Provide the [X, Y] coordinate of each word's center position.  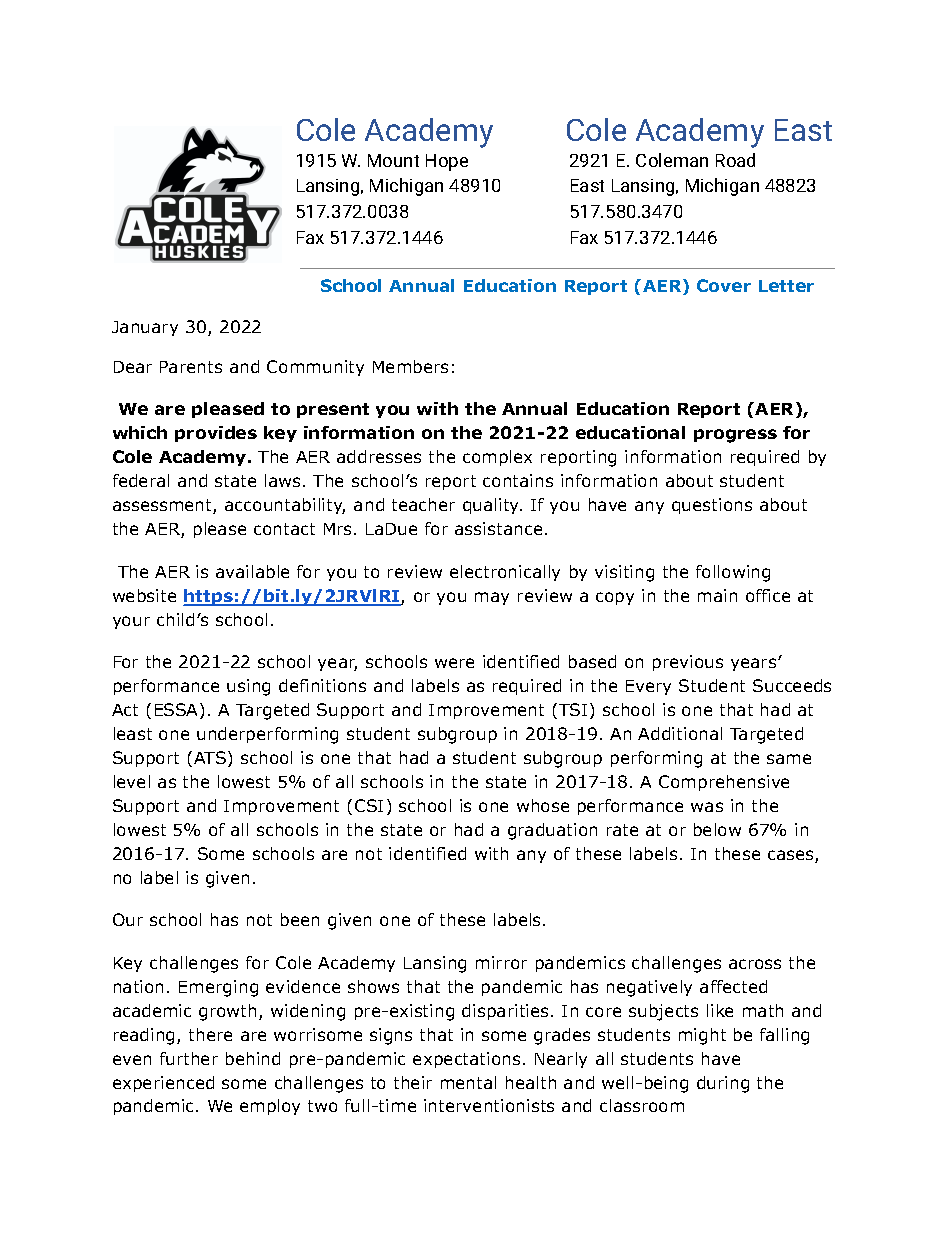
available [252, 571]
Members [410, 366]
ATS [210, 757]
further [189, 1058]
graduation [552, 831]
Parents [191, 367]
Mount [393, 160]
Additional [680, 733]
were [454, 663]
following [733, 573]
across [755, 964]
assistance [498, 528]
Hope [447, 162]
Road [735, 160]
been [300, 919]
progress [735, 436]
